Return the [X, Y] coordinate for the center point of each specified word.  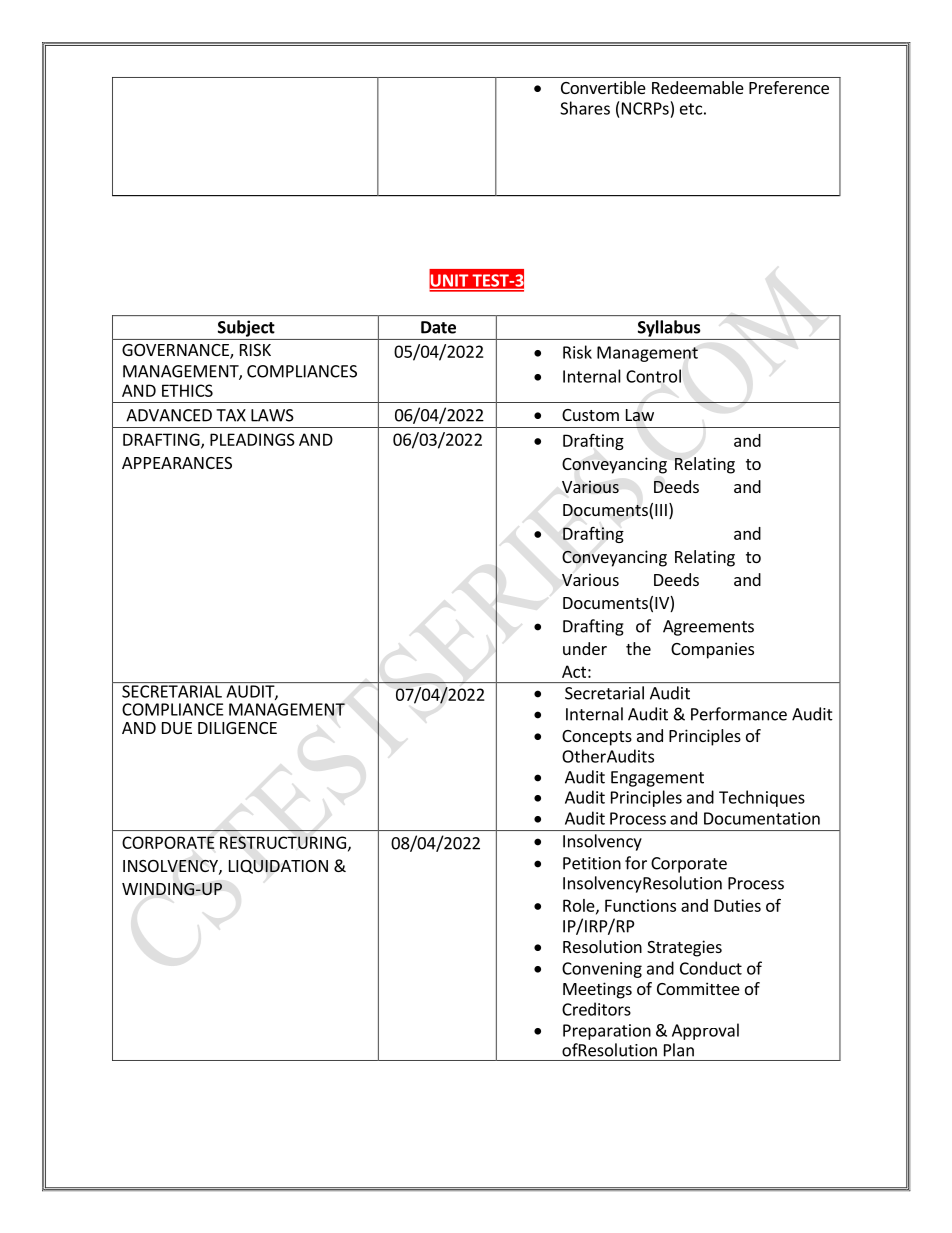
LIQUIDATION [278, 867]
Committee [698, 988]
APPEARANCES [177, 463]
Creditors [596, 1009]
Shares [585, 108]
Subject [246, 328]
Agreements [708, 628]
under [585, 648]
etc [691, 109]
